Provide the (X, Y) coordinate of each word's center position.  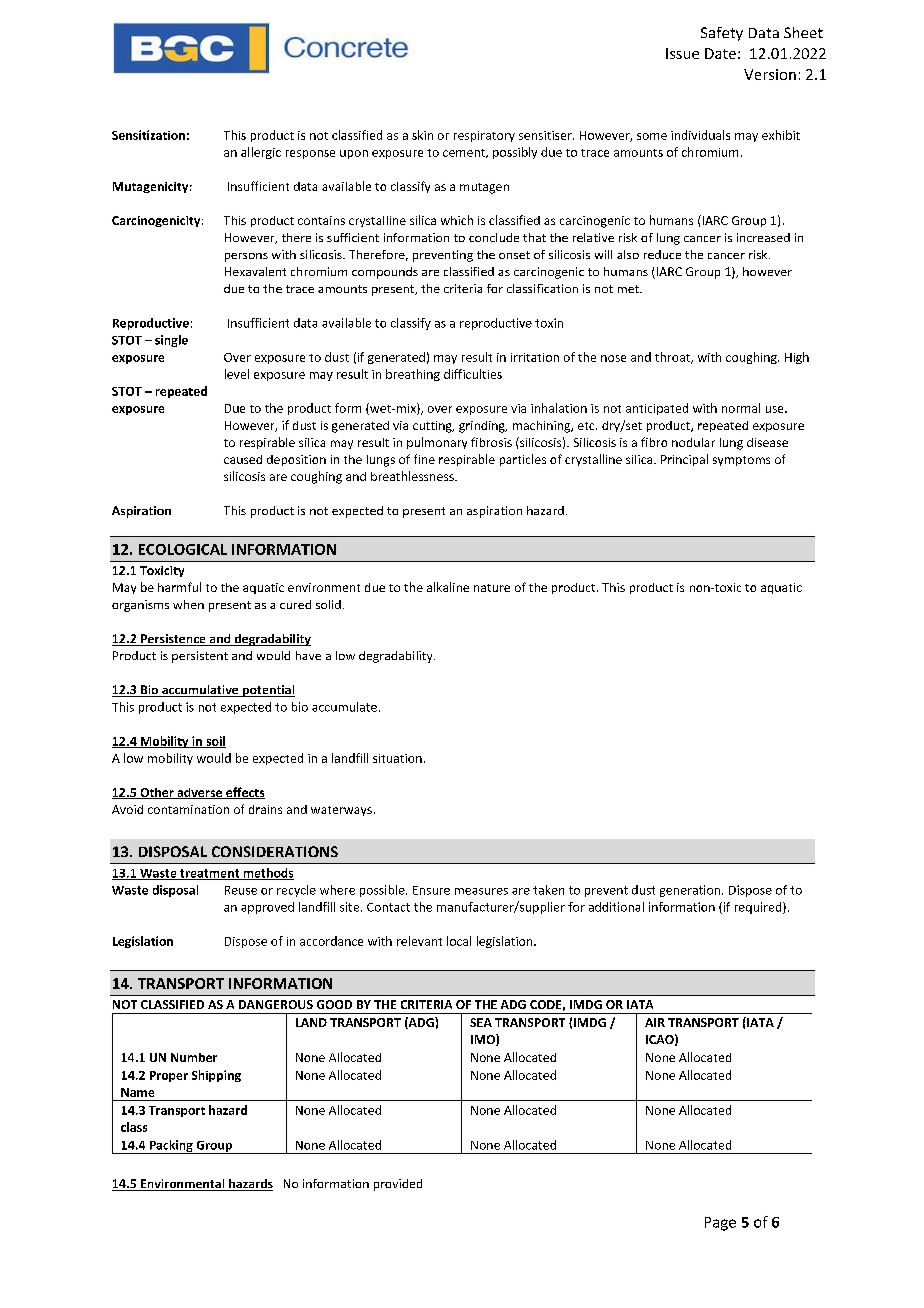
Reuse (241, 890)
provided (398, 1185)
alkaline (448, 587)
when (188, 604)
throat (674, 358)
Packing (171, 1147)
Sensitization (148, 135)
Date (720, 53)
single (171, 341)
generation (691, 891)
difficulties (473, 374)
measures (481, 891)
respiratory (484, 136)
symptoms (741, 461)
